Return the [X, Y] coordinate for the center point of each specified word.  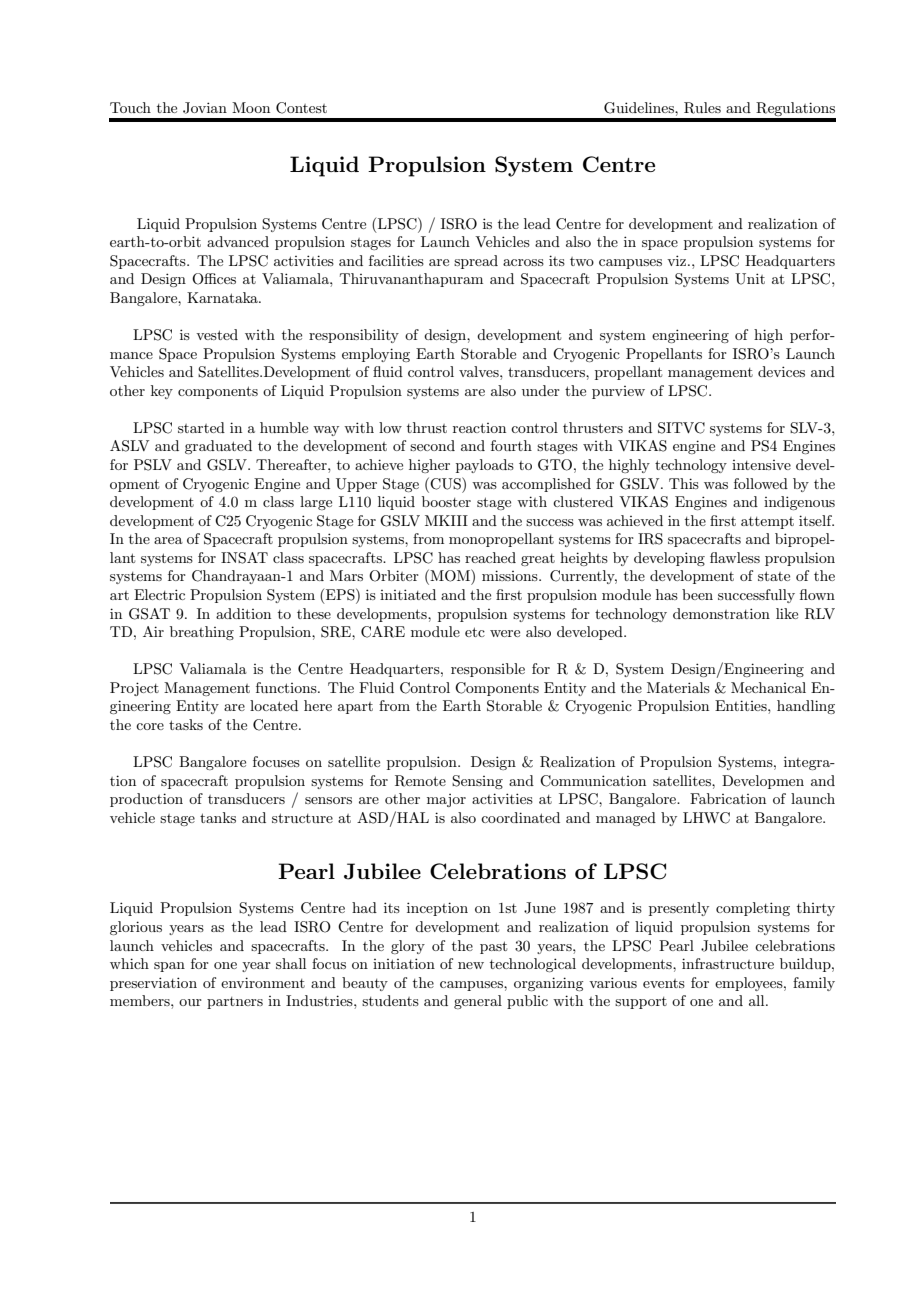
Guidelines [640, 108]
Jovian [205, 108]
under [541, 390]
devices [781, 371]
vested [217, 334]
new [471, 965]
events [664, 983]
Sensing [477, 782]
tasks [186, 724]
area [168, 540]
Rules [702, 108]
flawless [735, 557]
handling [806, 707]
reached [490, 557]
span [169, 967]
